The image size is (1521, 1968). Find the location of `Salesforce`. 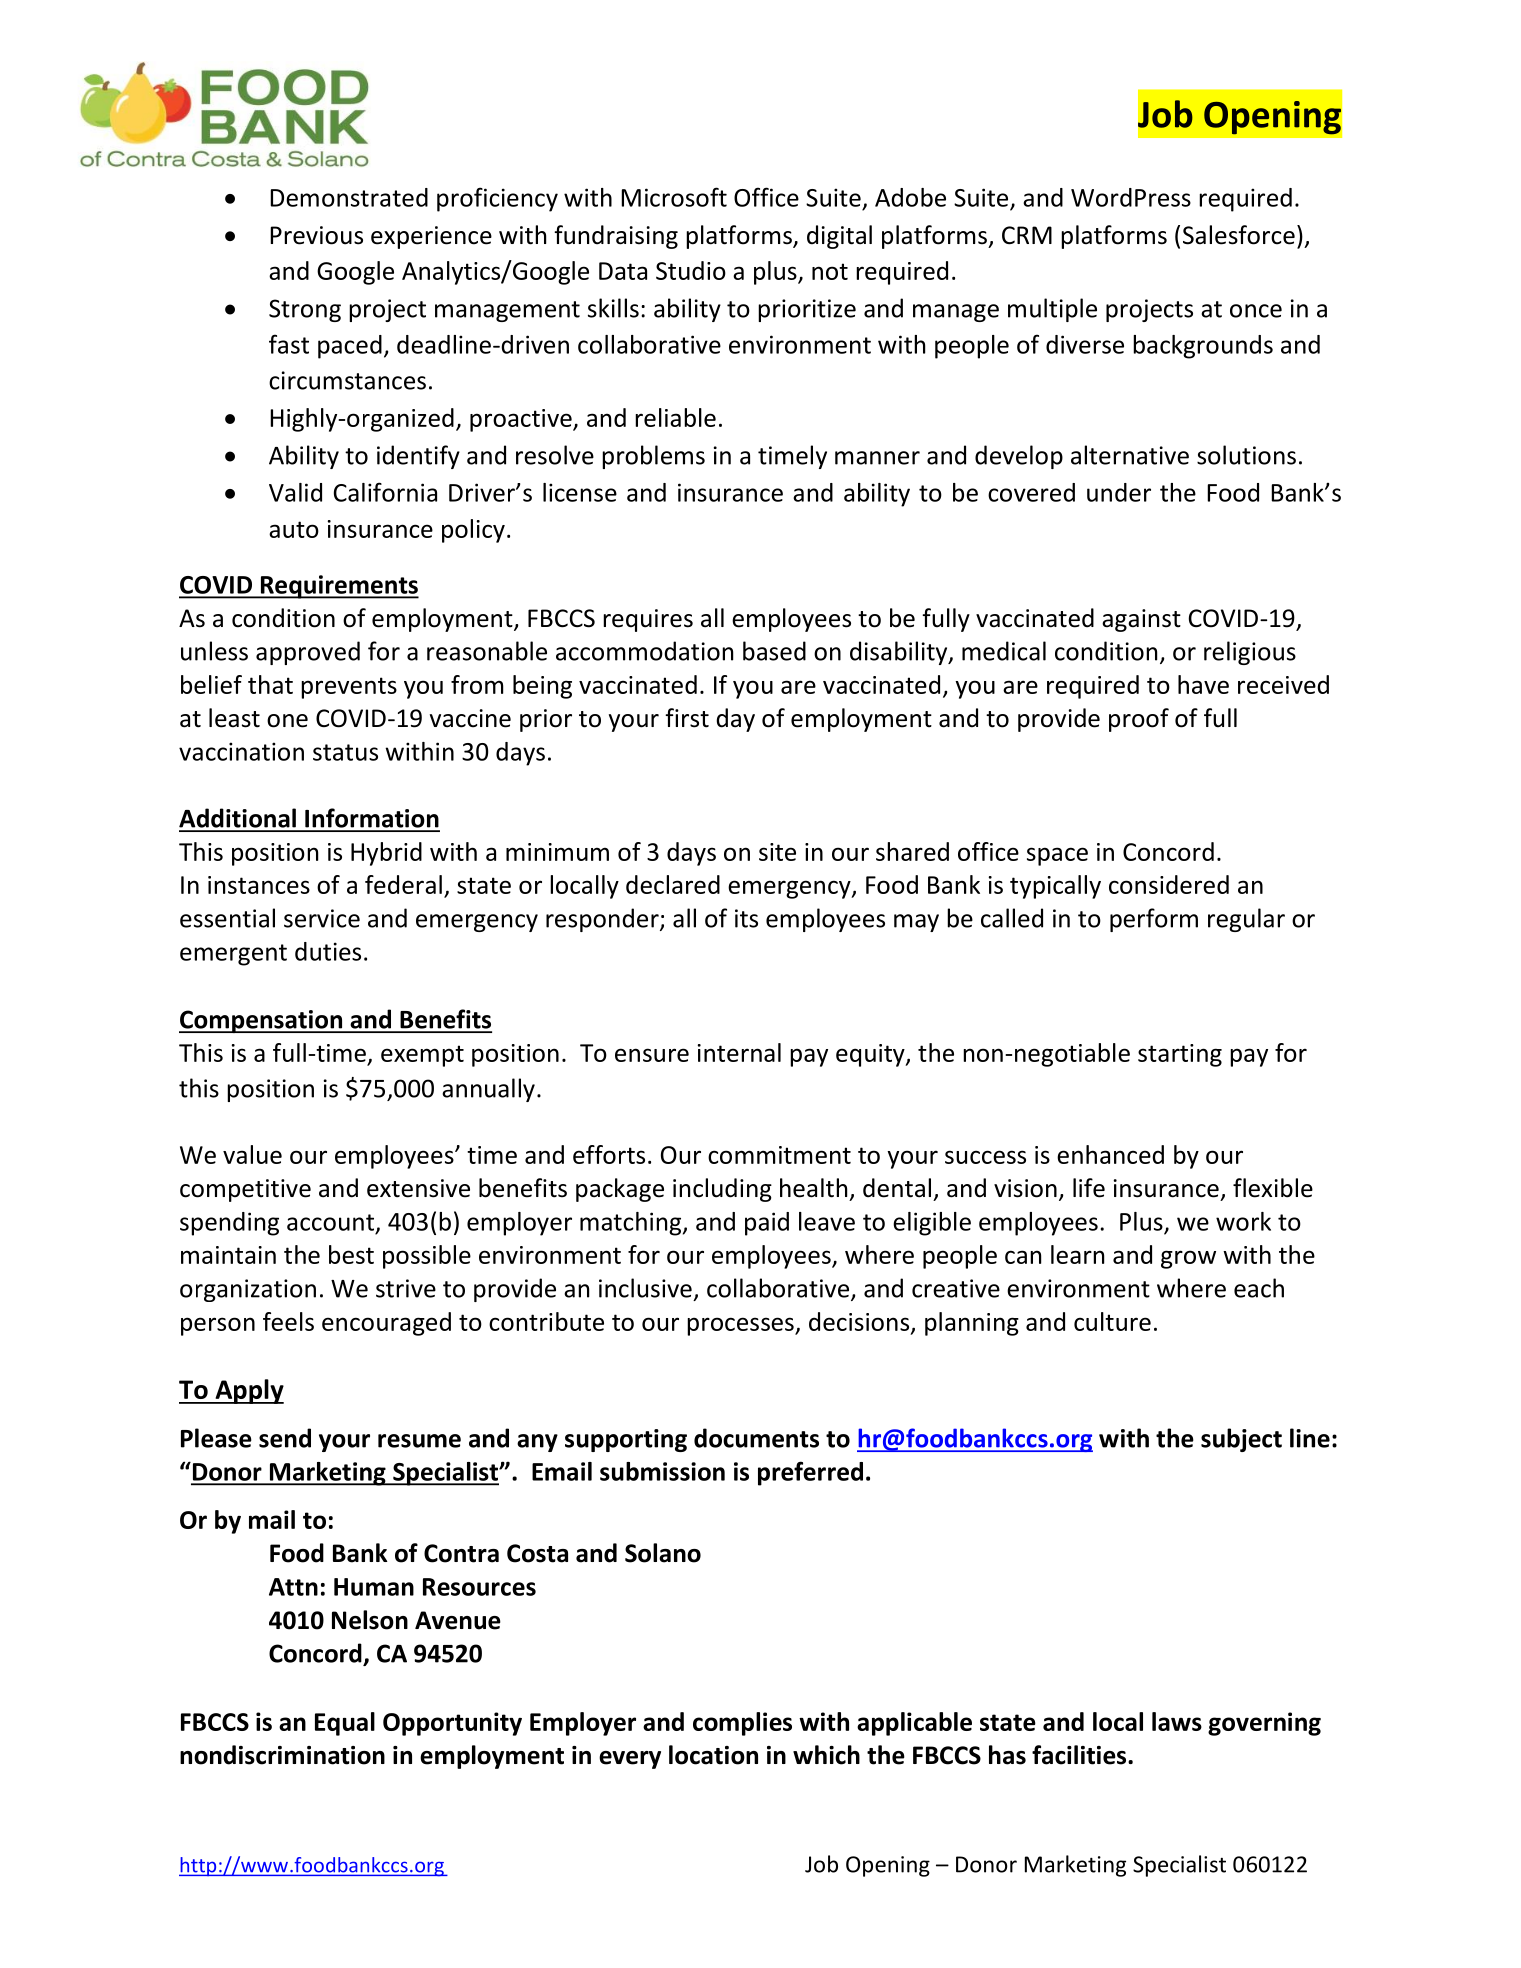

Salesforce is located at coordinates (1239, 235).
